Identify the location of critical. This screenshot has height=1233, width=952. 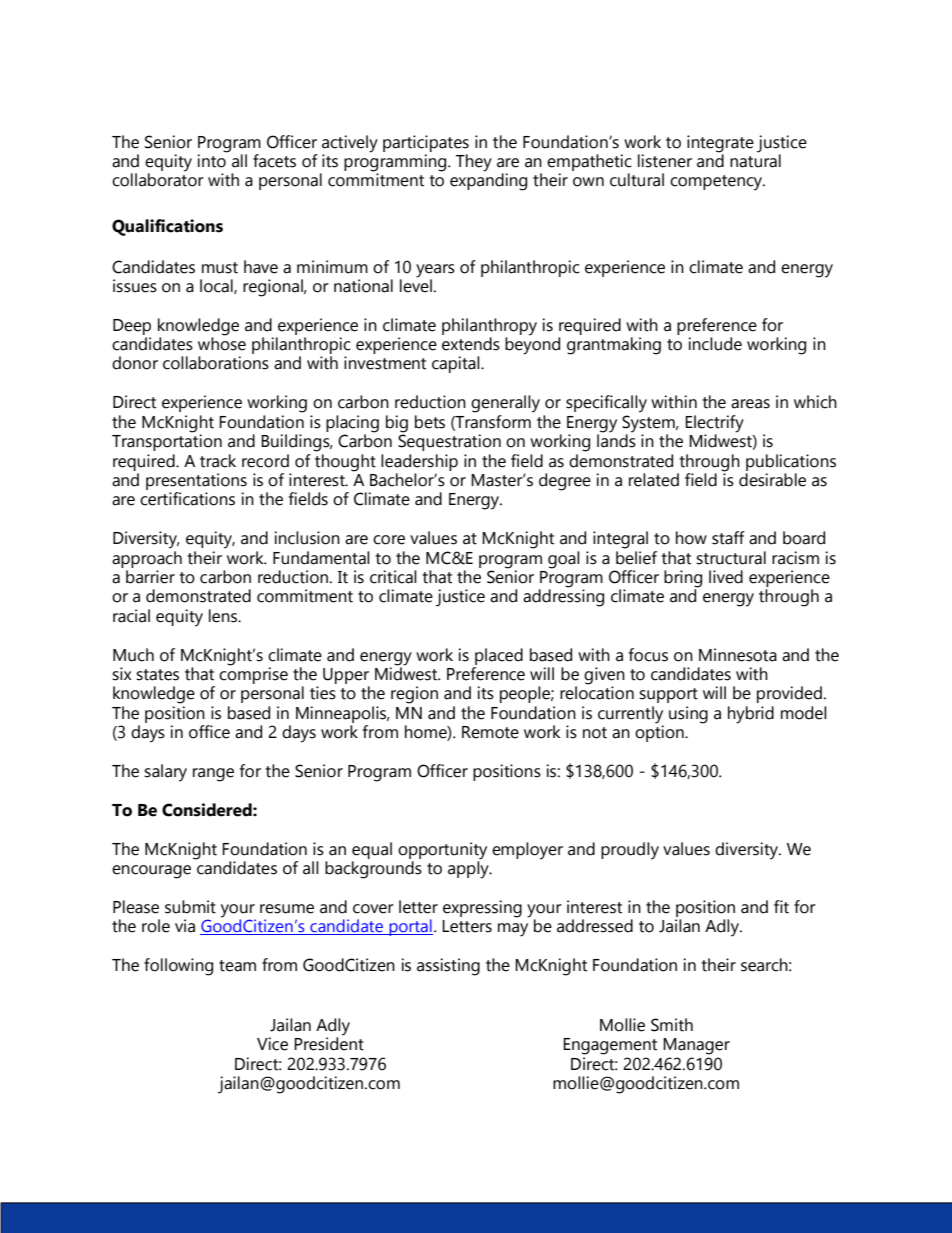
(393, 577).
